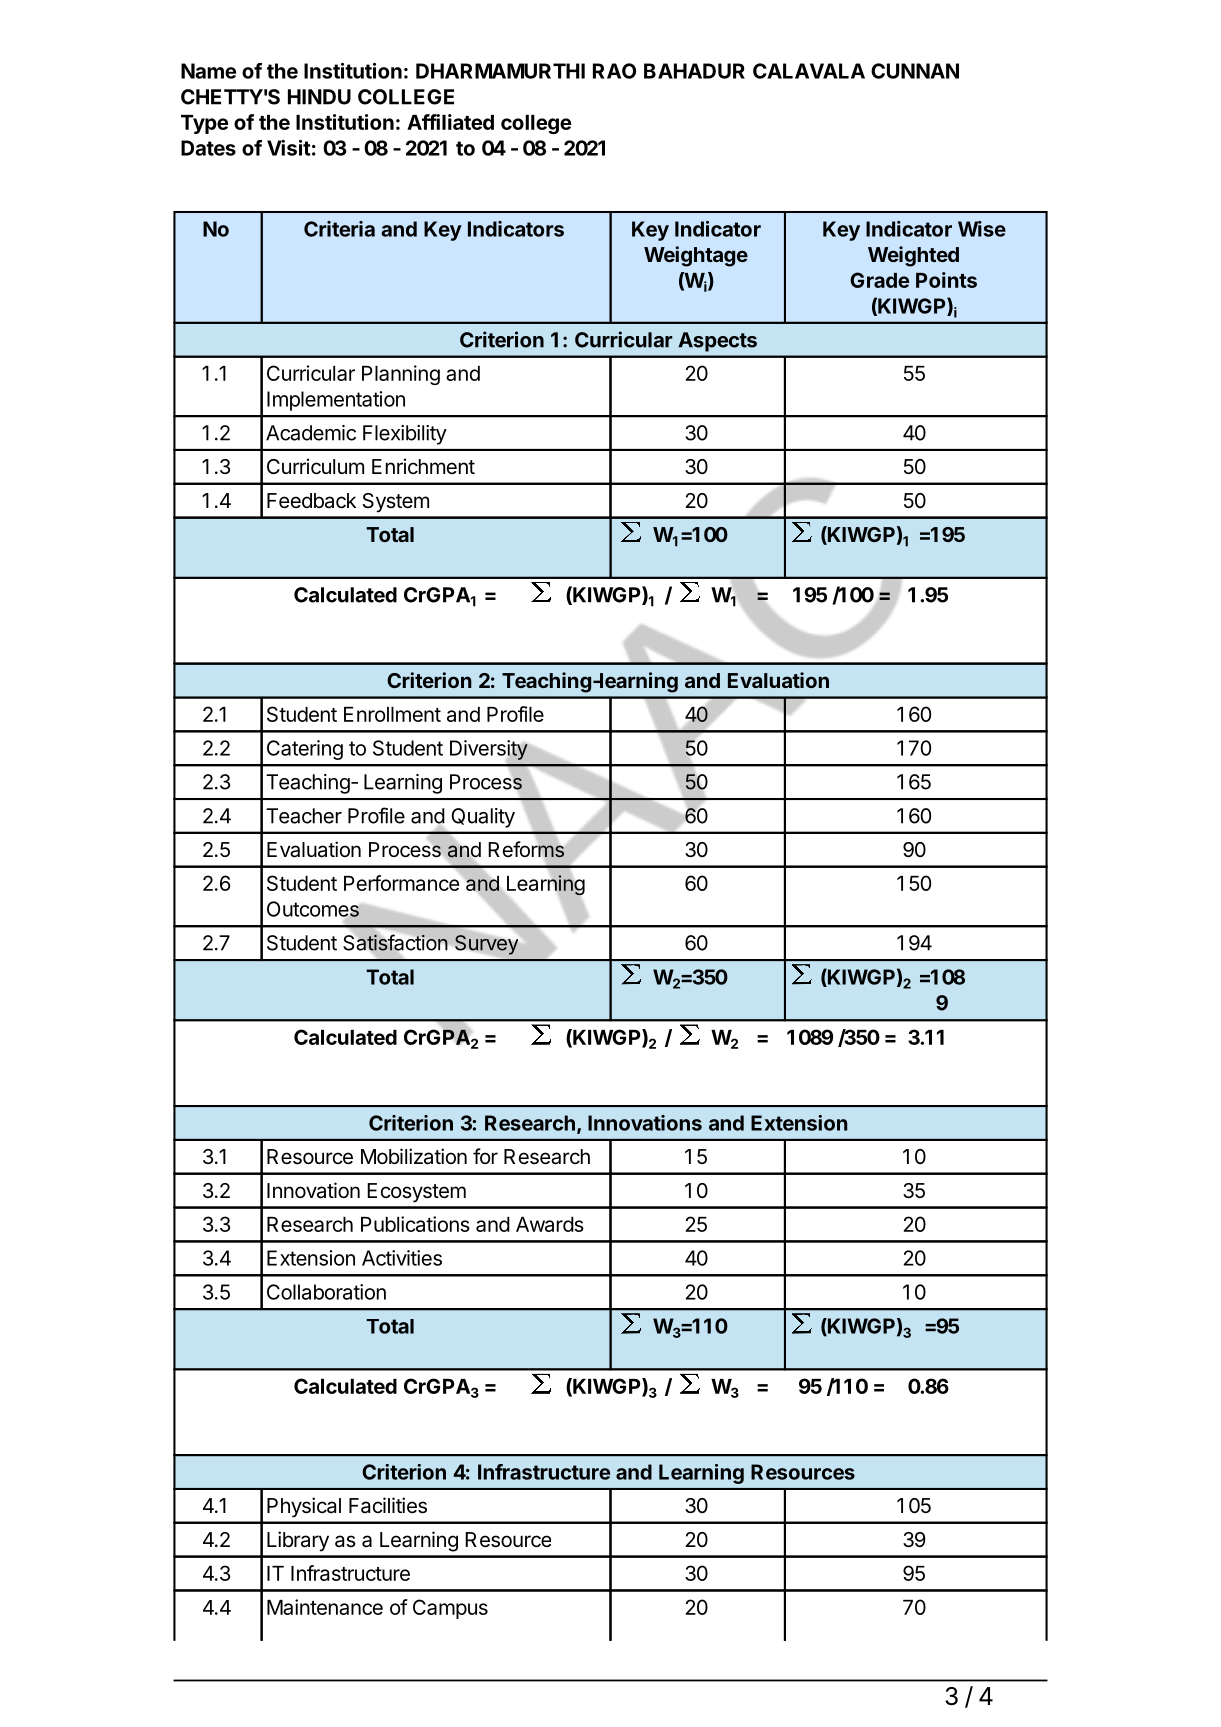  What do you see at coordinates (486, 945) in the screenshot?
I see `Survey` at bounding box center [486, 945].
